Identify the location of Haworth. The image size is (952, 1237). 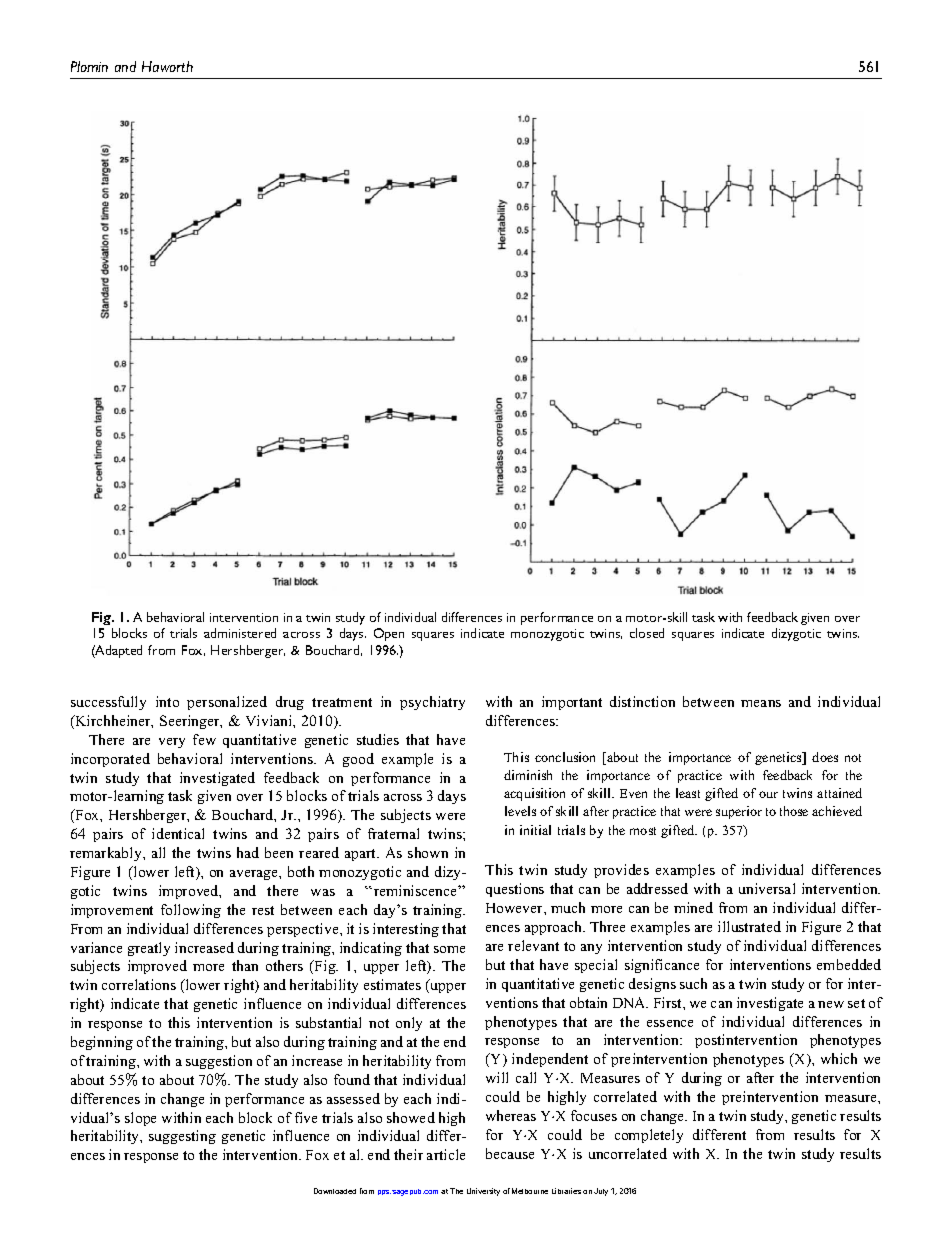
(167, 66).
